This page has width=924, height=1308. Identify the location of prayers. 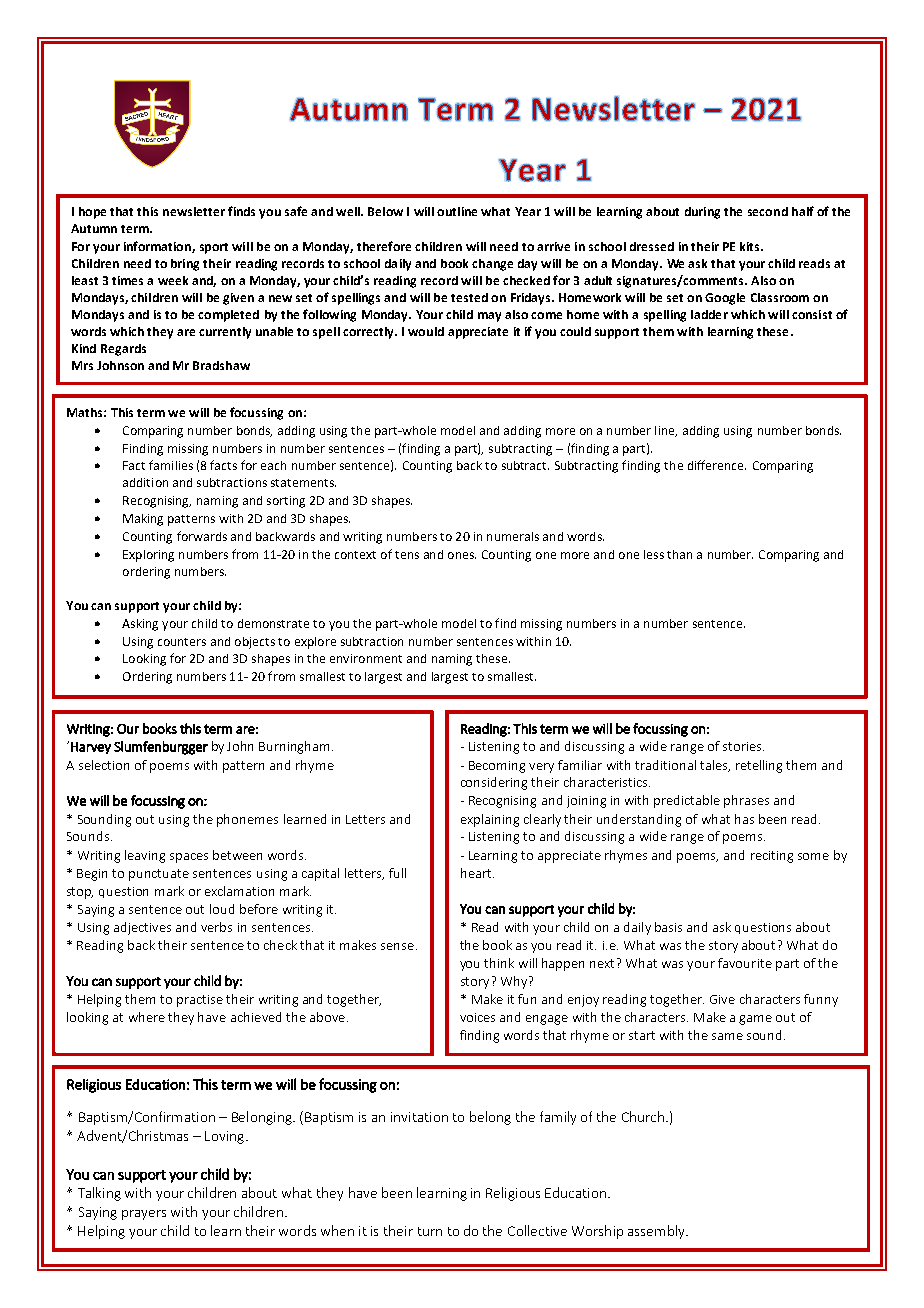
(144, 1215).
